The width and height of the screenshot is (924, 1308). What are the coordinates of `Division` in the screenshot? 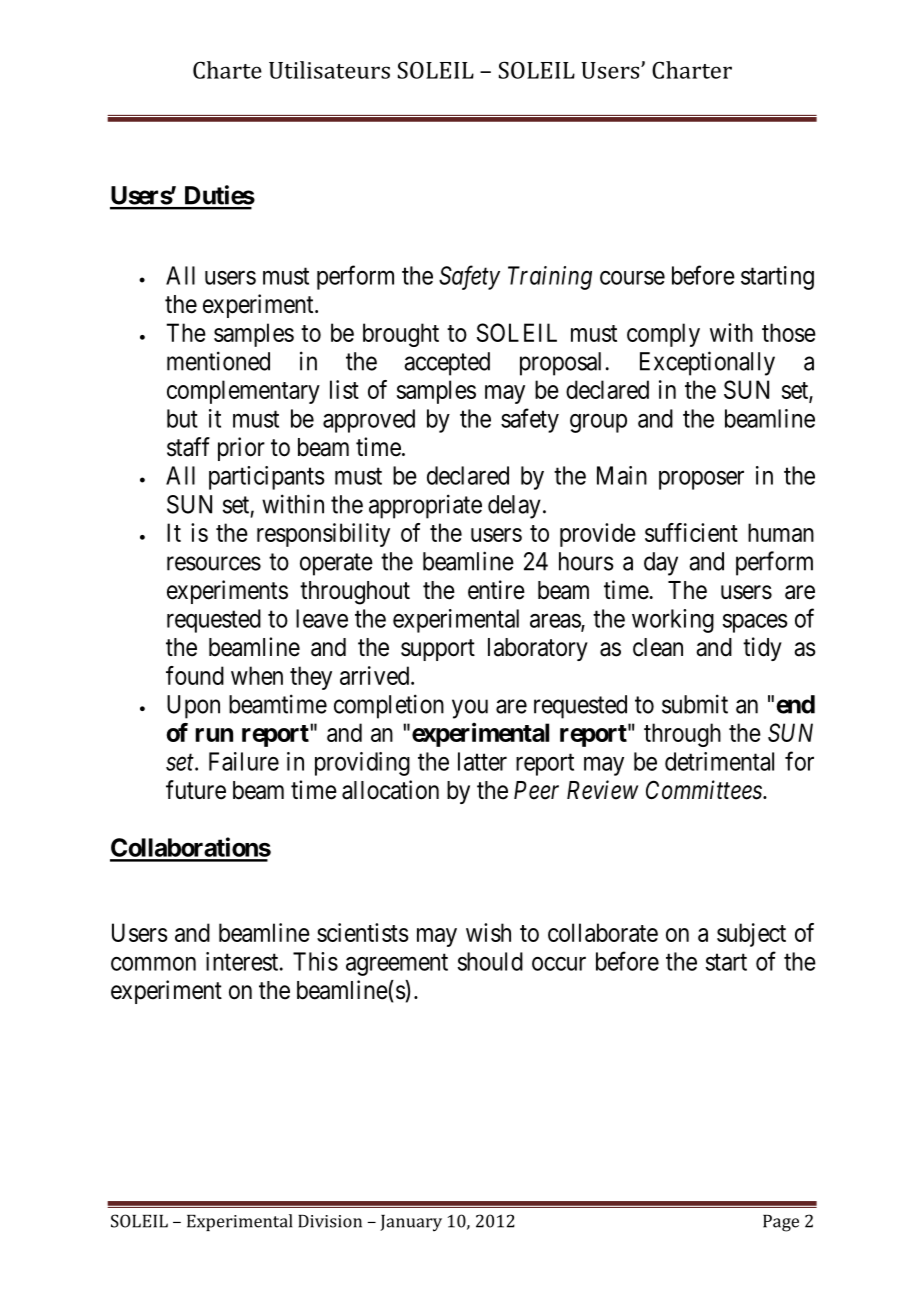 It's located at (330, 1221).
